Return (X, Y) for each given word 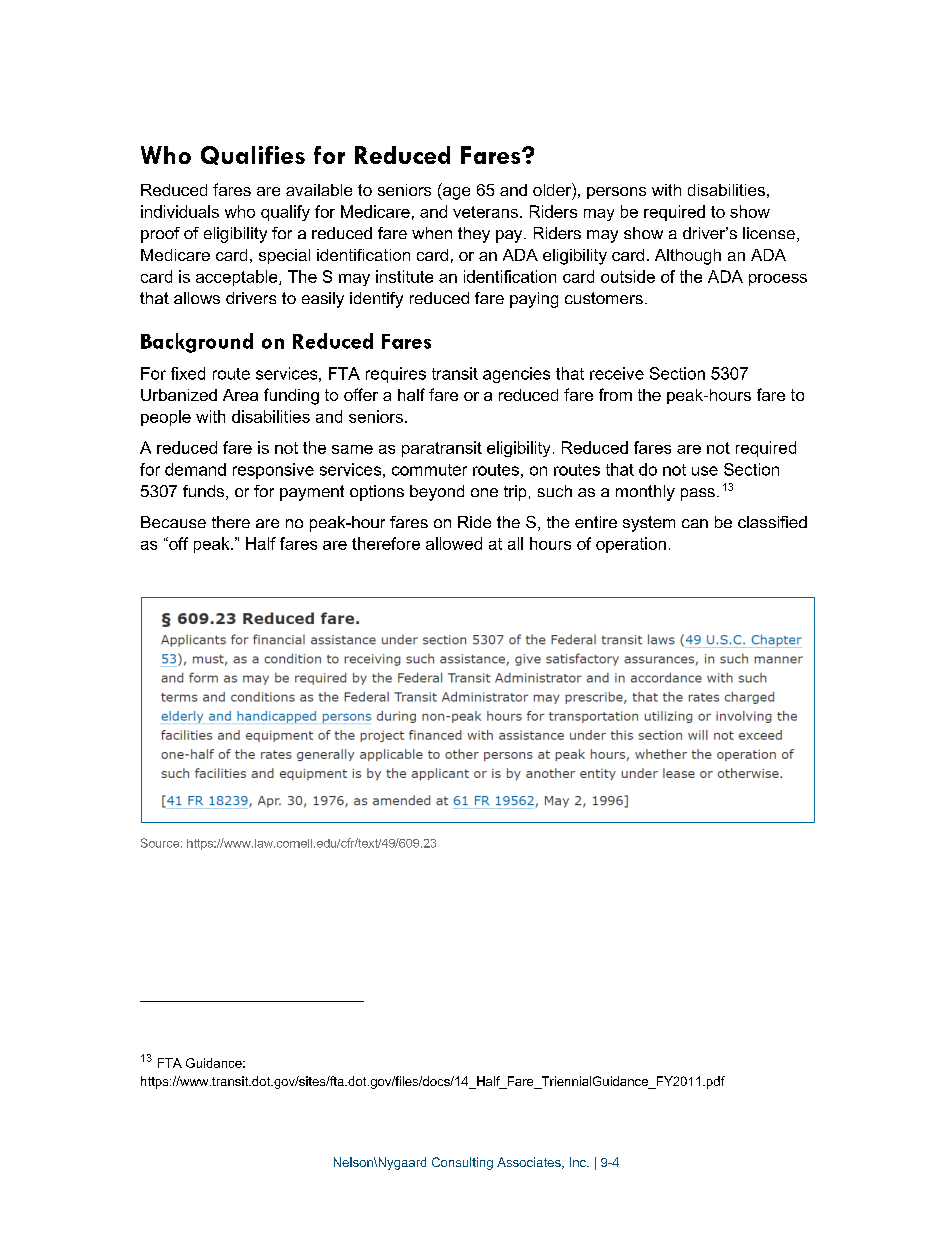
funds (205, 492)
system (649, 524)
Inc (579, 1162)
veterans (485, 212)
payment (312, 493)
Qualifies (253, 155)
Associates (530, 1163)
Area (240, 395)
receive (617, 373)
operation (631, 545)
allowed (454, 543)
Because (173, 522)
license (769, 233)
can (695, 523)
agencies (516, 375)
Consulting (462, 1163)
